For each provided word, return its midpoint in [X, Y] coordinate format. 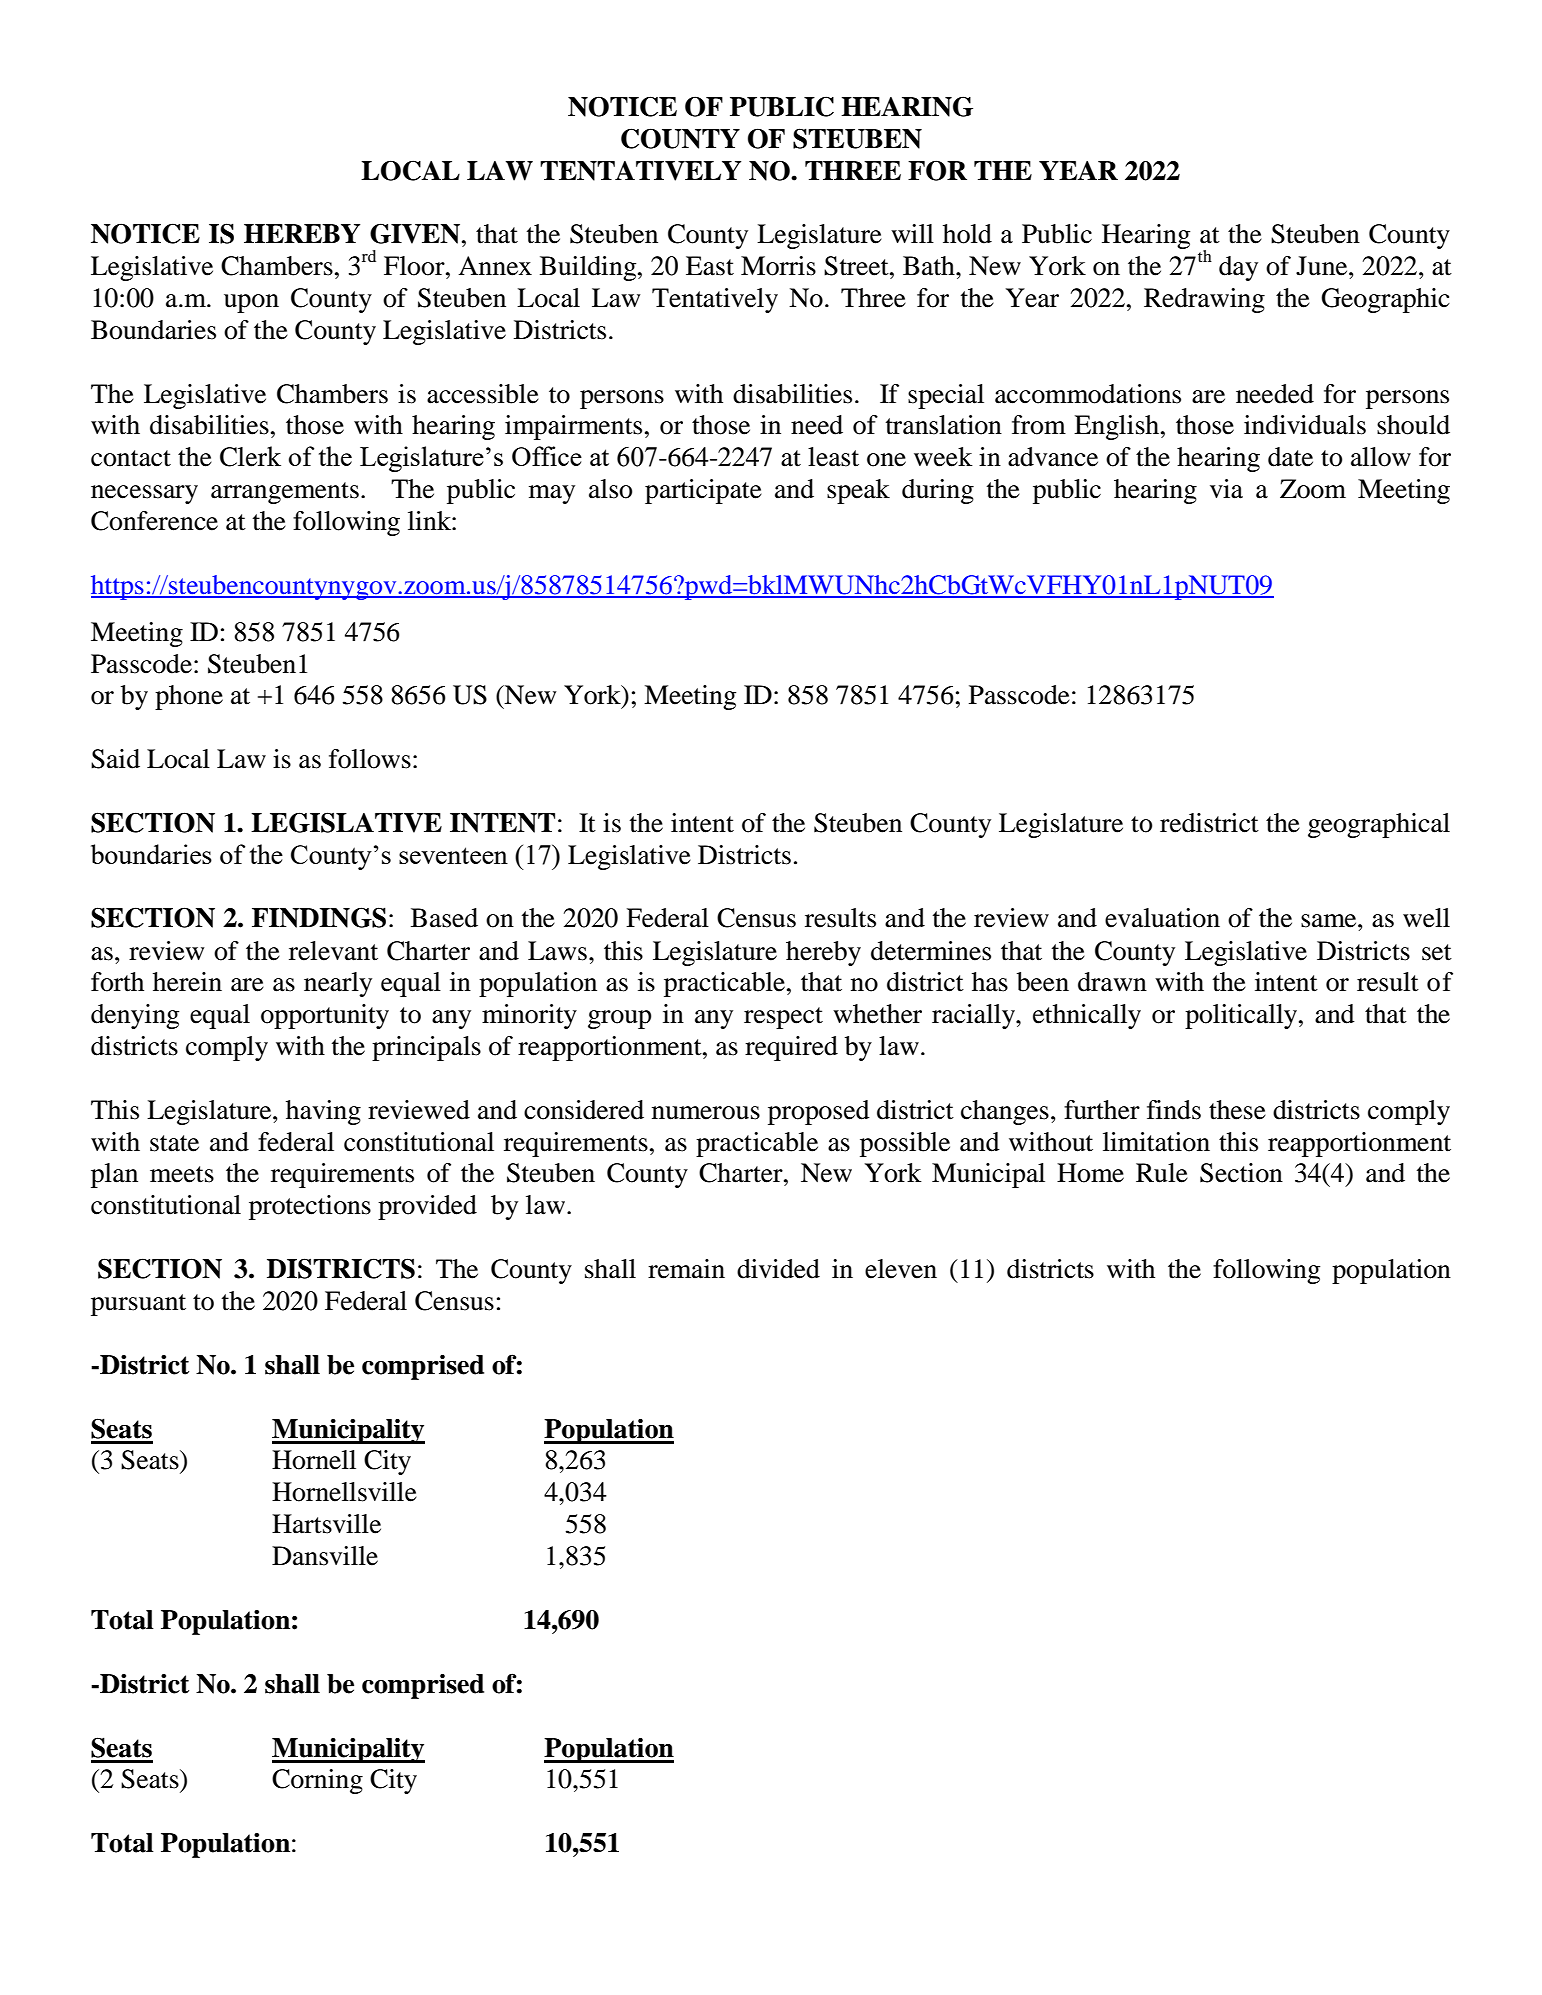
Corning [317, 1781]
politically [1242, 1016]
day [1238, 268]
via [1226, 489]
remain [686, 1269]
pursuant [138, 1305]
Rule [1162, 1173]
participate [703, 491]
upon [251, 303]
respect [783, 1018]
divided [778, 1269]
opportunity [325, 1016]
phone [189, 697]
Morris [778, 266]
